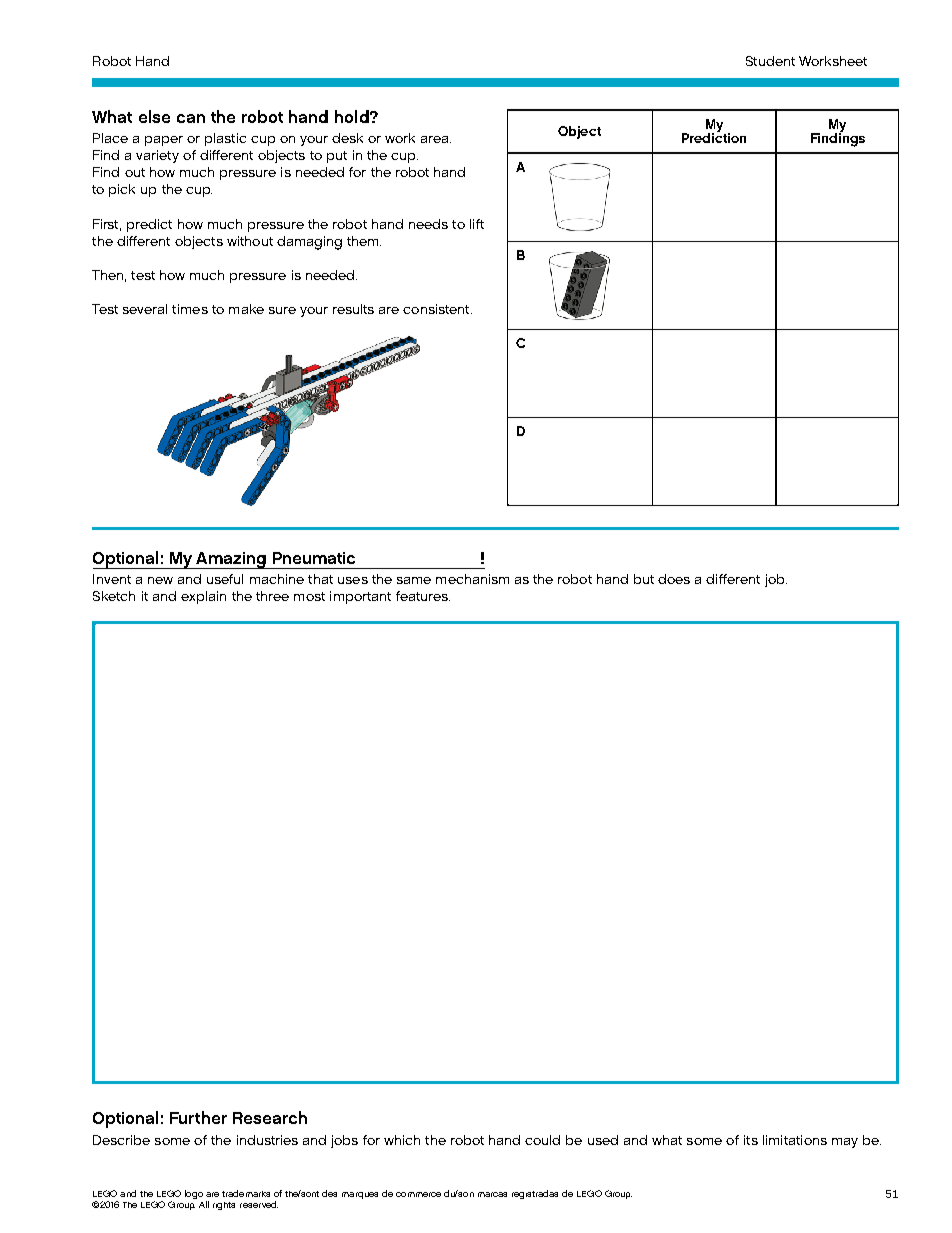 Image resolution: width=952 pixels, height=1233 pixels. I want to click on Student, so click(770, 61).
